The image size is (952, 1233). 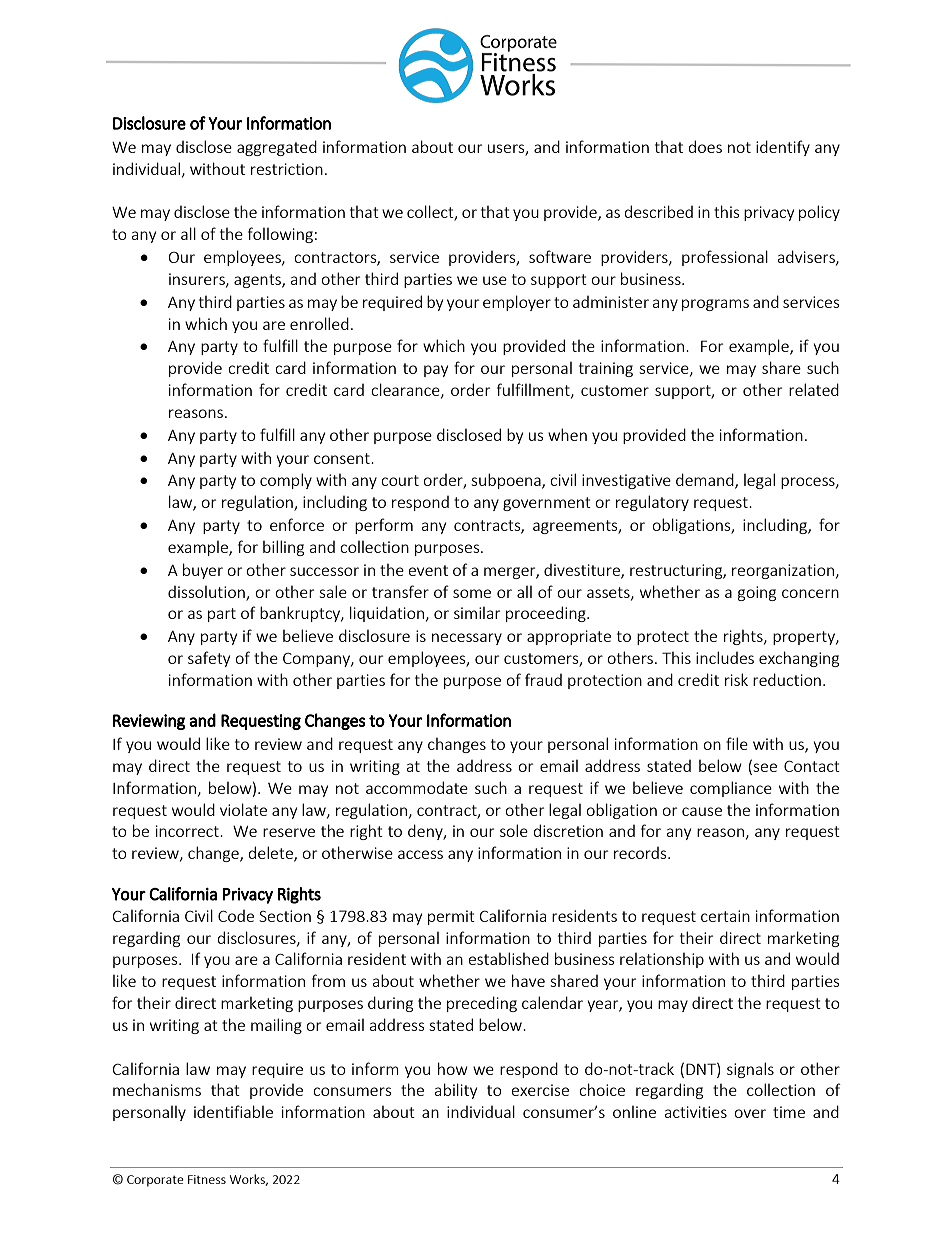 What do you see at coordinates (236, 916) in the image?
I see `Code` at bounding box center [236, 916].
